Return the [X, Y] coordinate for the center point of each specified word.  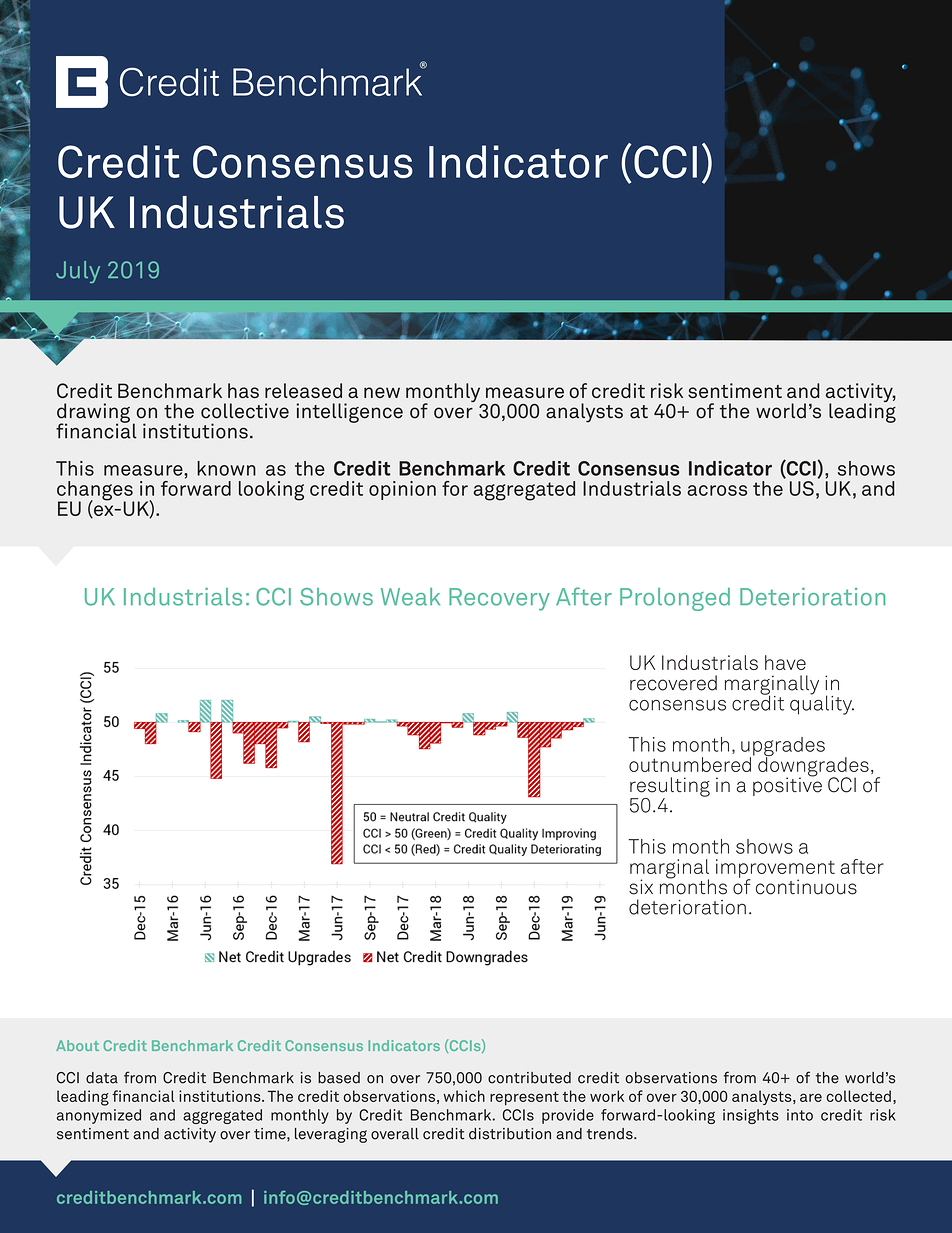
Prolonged [675, 599]
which [464, 1096]
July [78, 272]
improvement [775, 869]
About [77, 1045]
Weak [410, 597]
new [382, 392]
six [641, 887]
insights [751, 1116]
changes [95, 492]
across [717, 490]
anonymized [99, 1116]
